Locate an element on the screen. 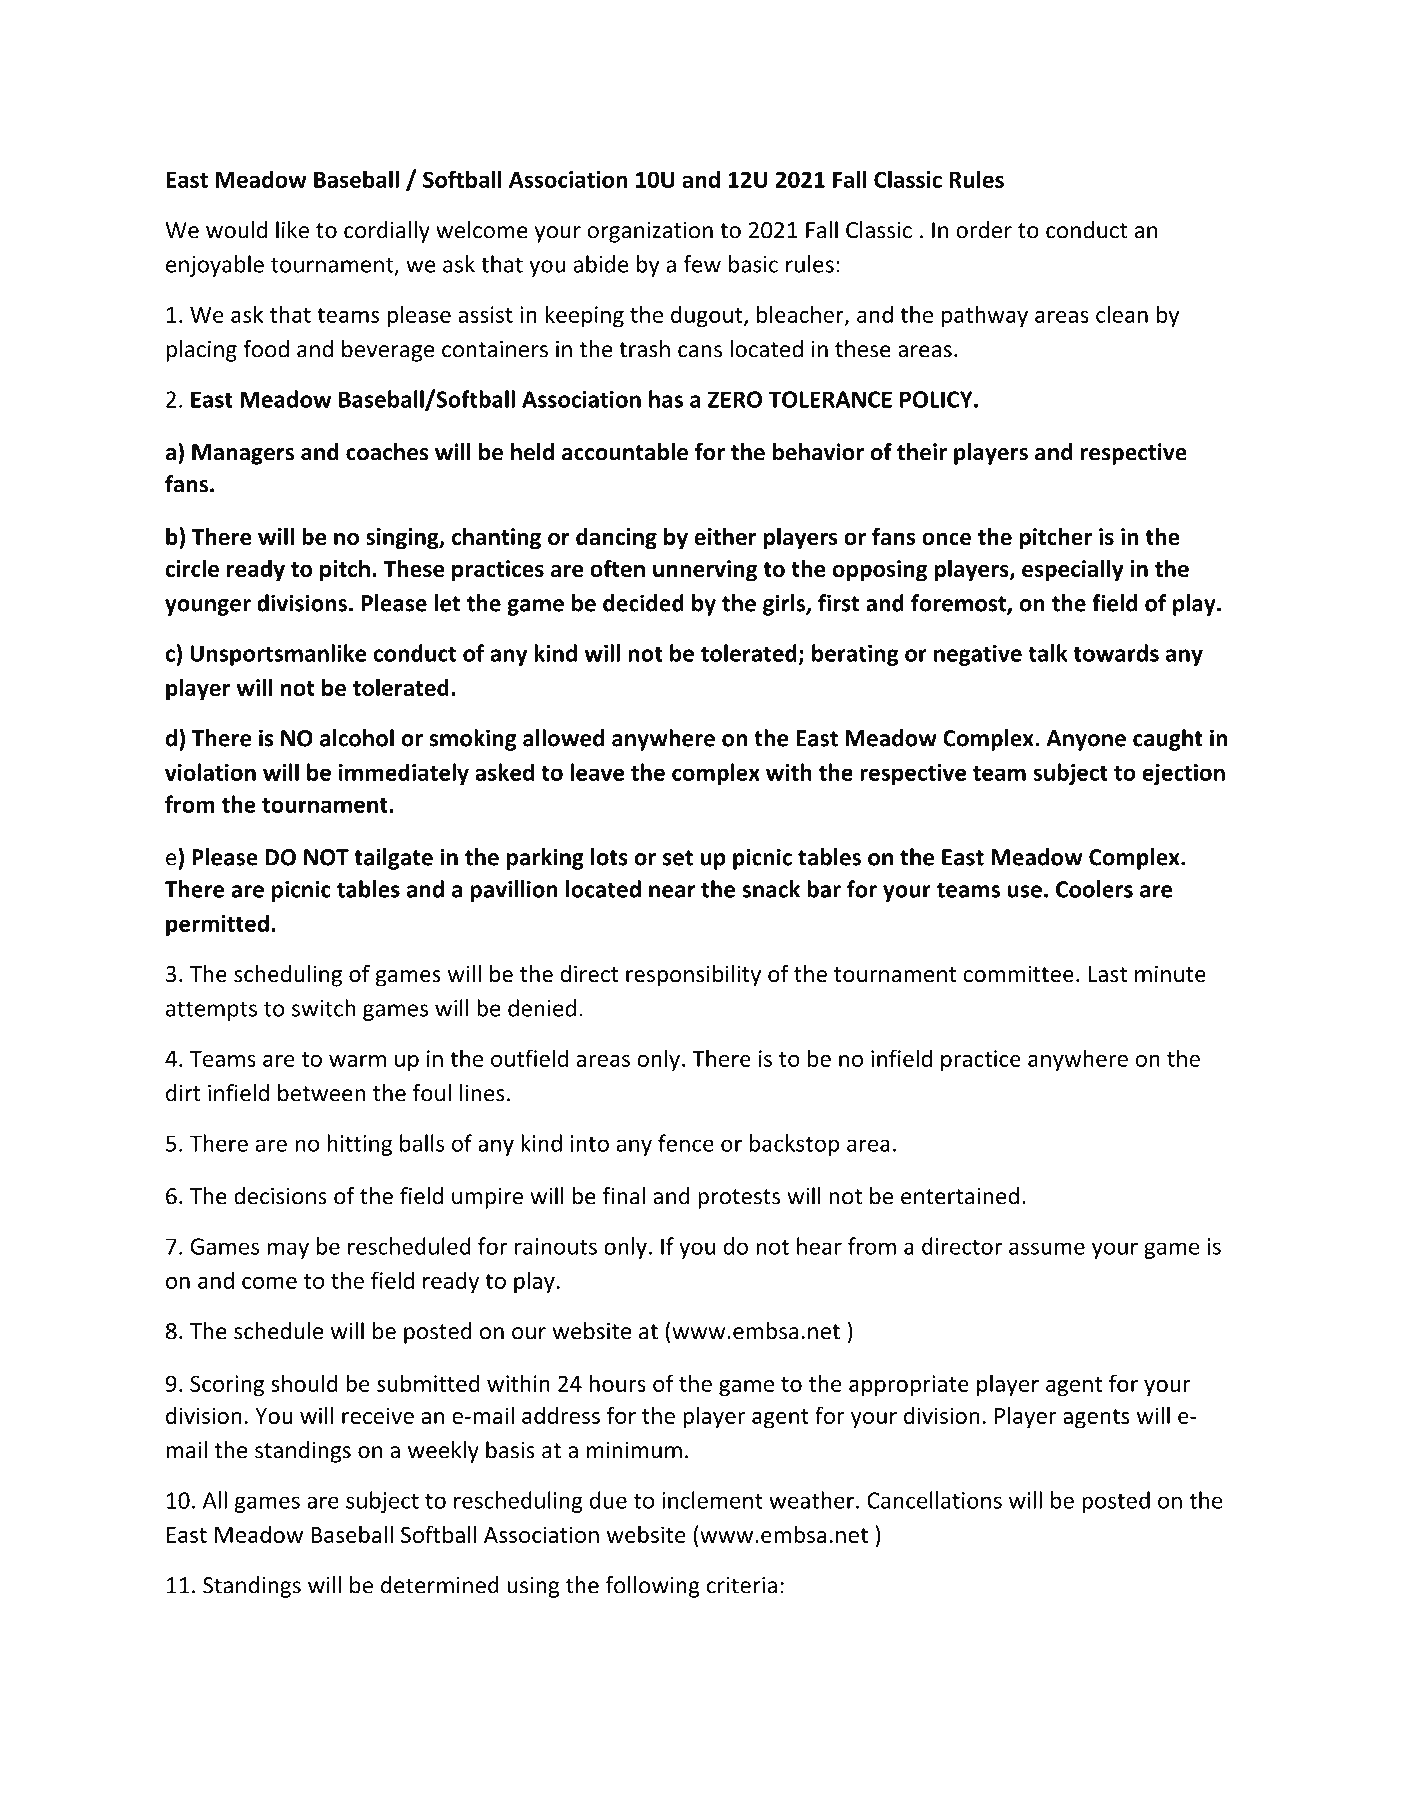 The width and height of the screenshot is (1401, 1813). switch is located at coordinates (323, 1008).
